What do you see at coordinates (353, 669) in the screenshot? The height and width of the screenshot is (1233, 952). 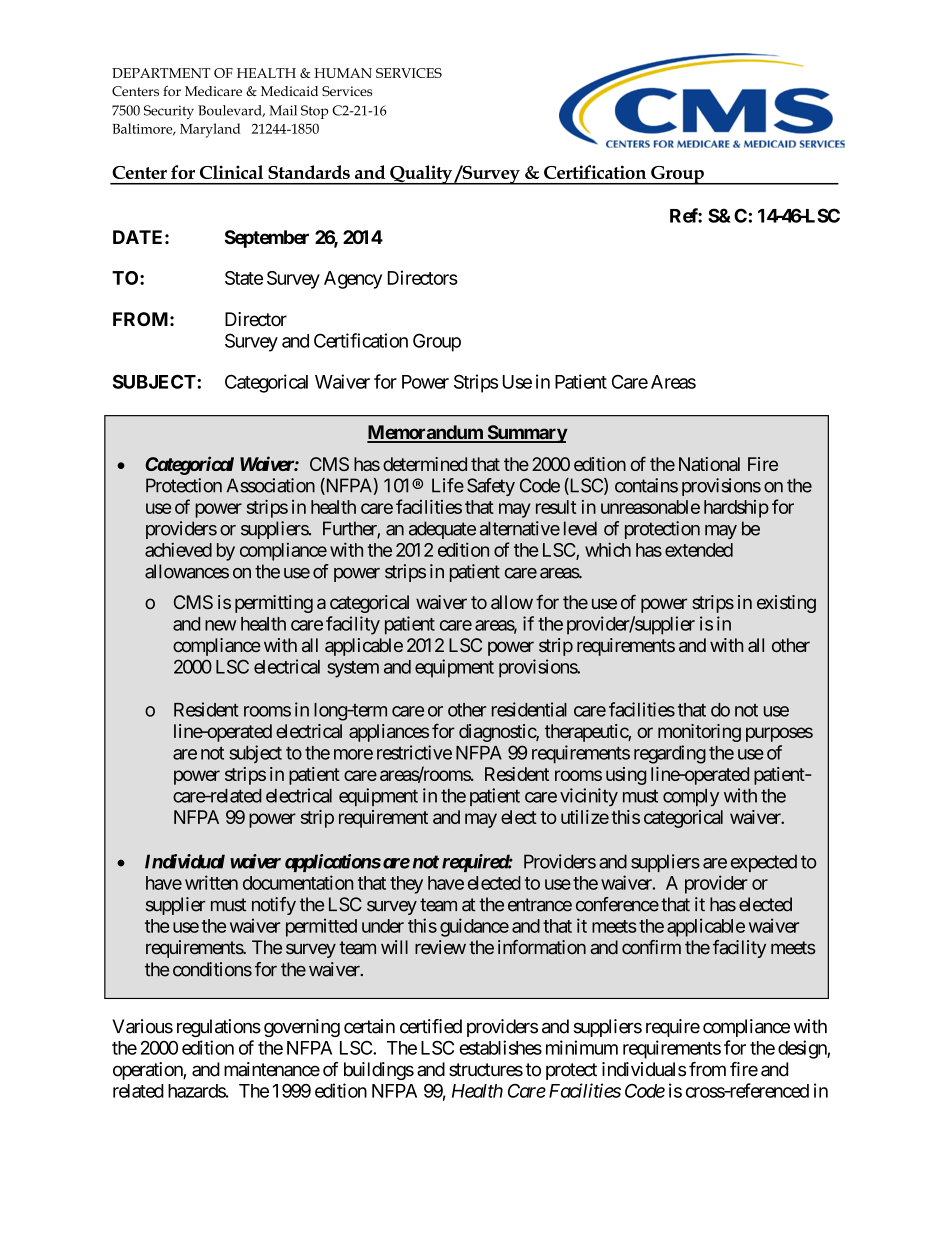 I see `system` at bounding box center [353, 669].
